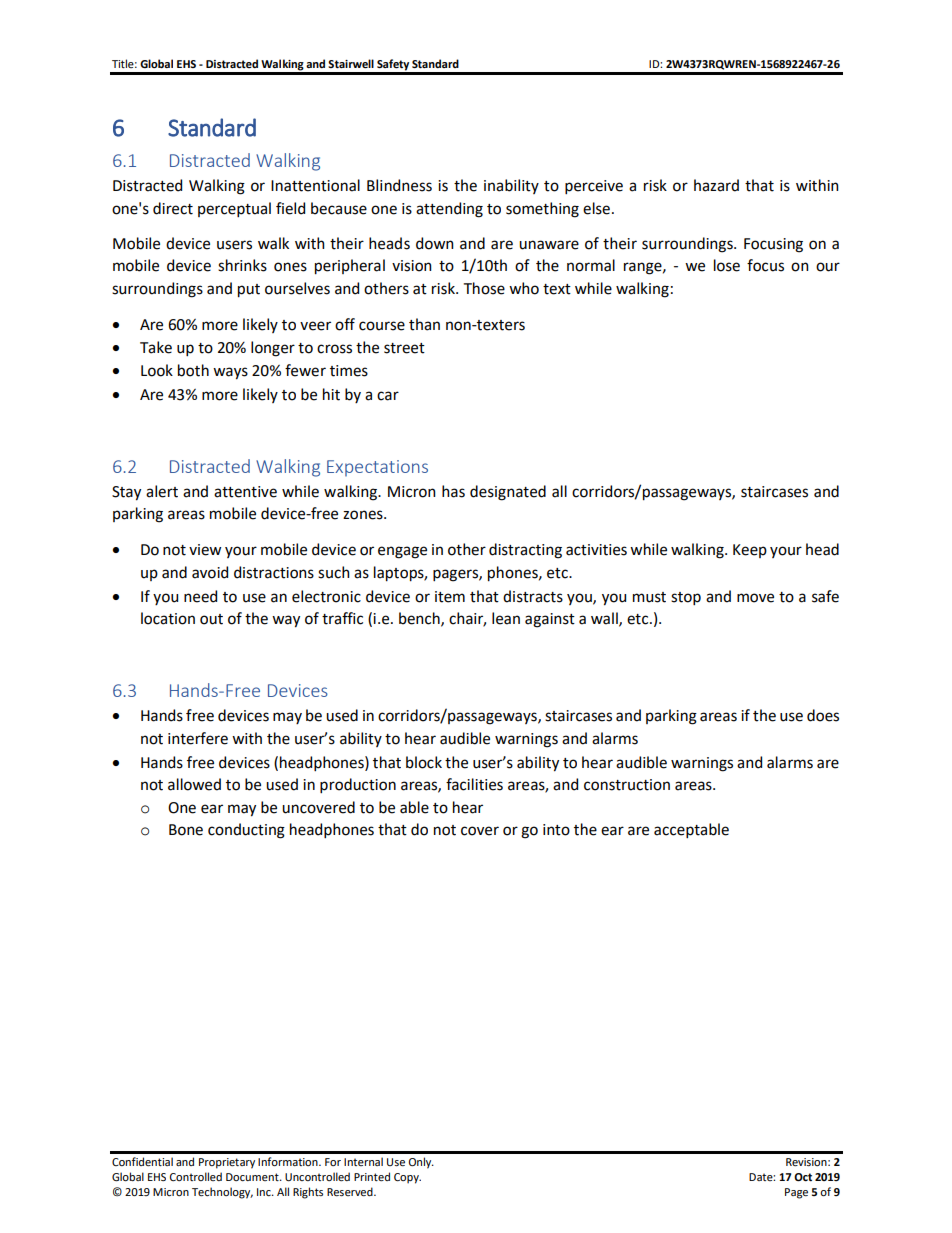 This image has height=1233, width=952. I want to click on Stairwell, so click(351, 63).
